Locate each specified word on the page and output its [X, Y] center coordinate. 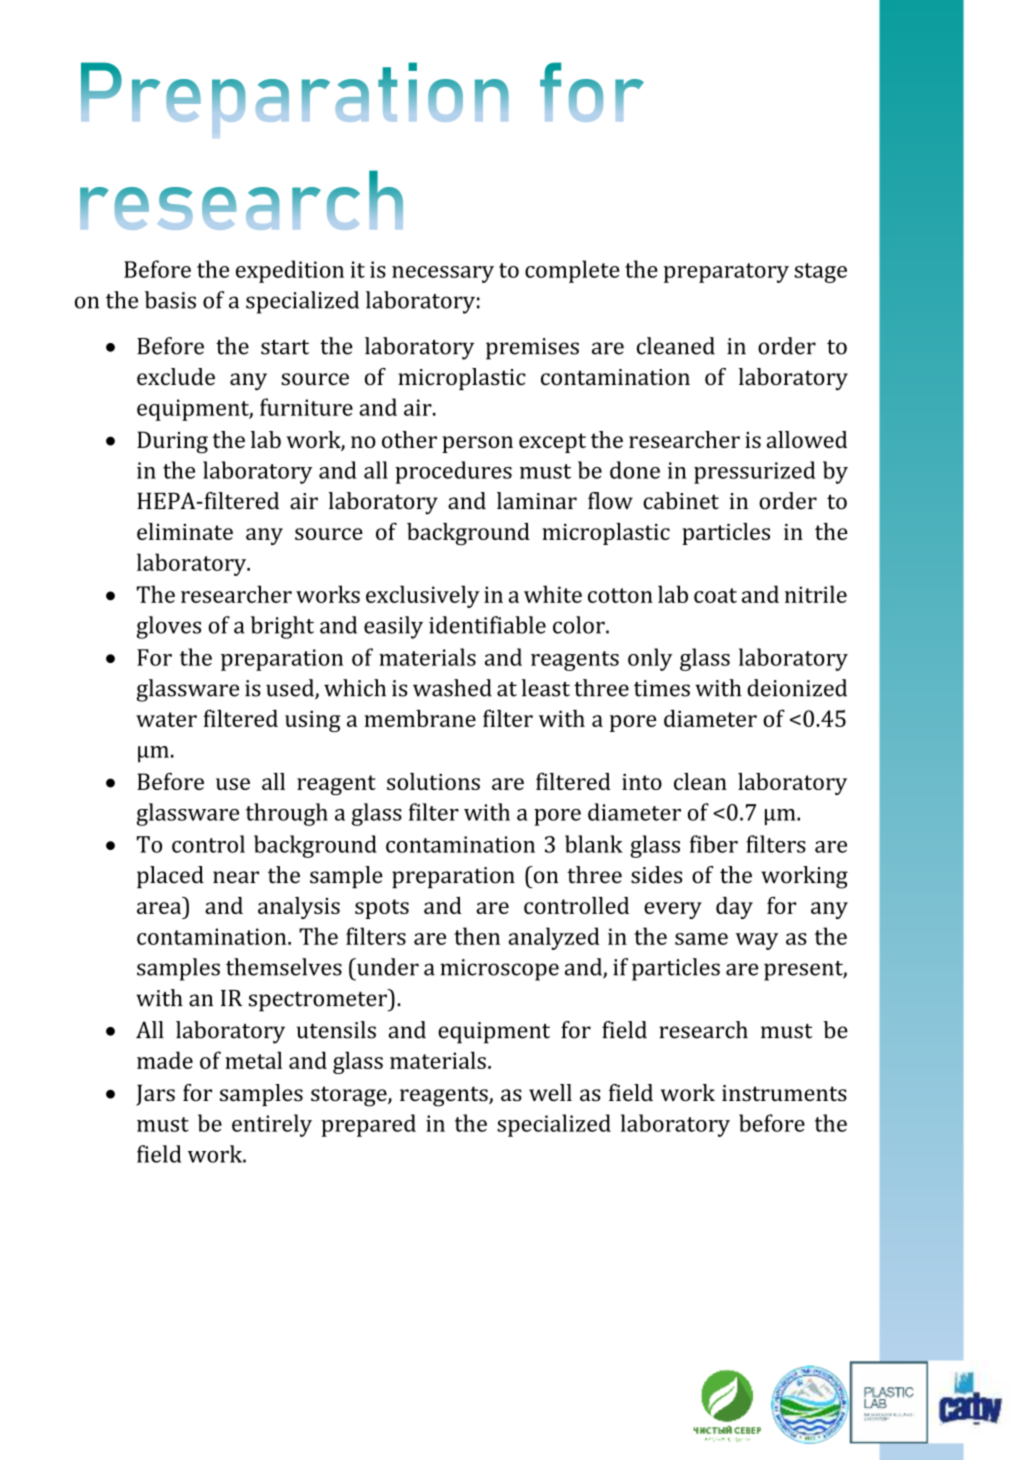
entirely [272, 1125]
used [291, 689]
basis [170, 300]
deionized [797, 688]
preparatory [726, 273]
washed [452, 688]
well [550, 1092]
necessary [443, 274]
